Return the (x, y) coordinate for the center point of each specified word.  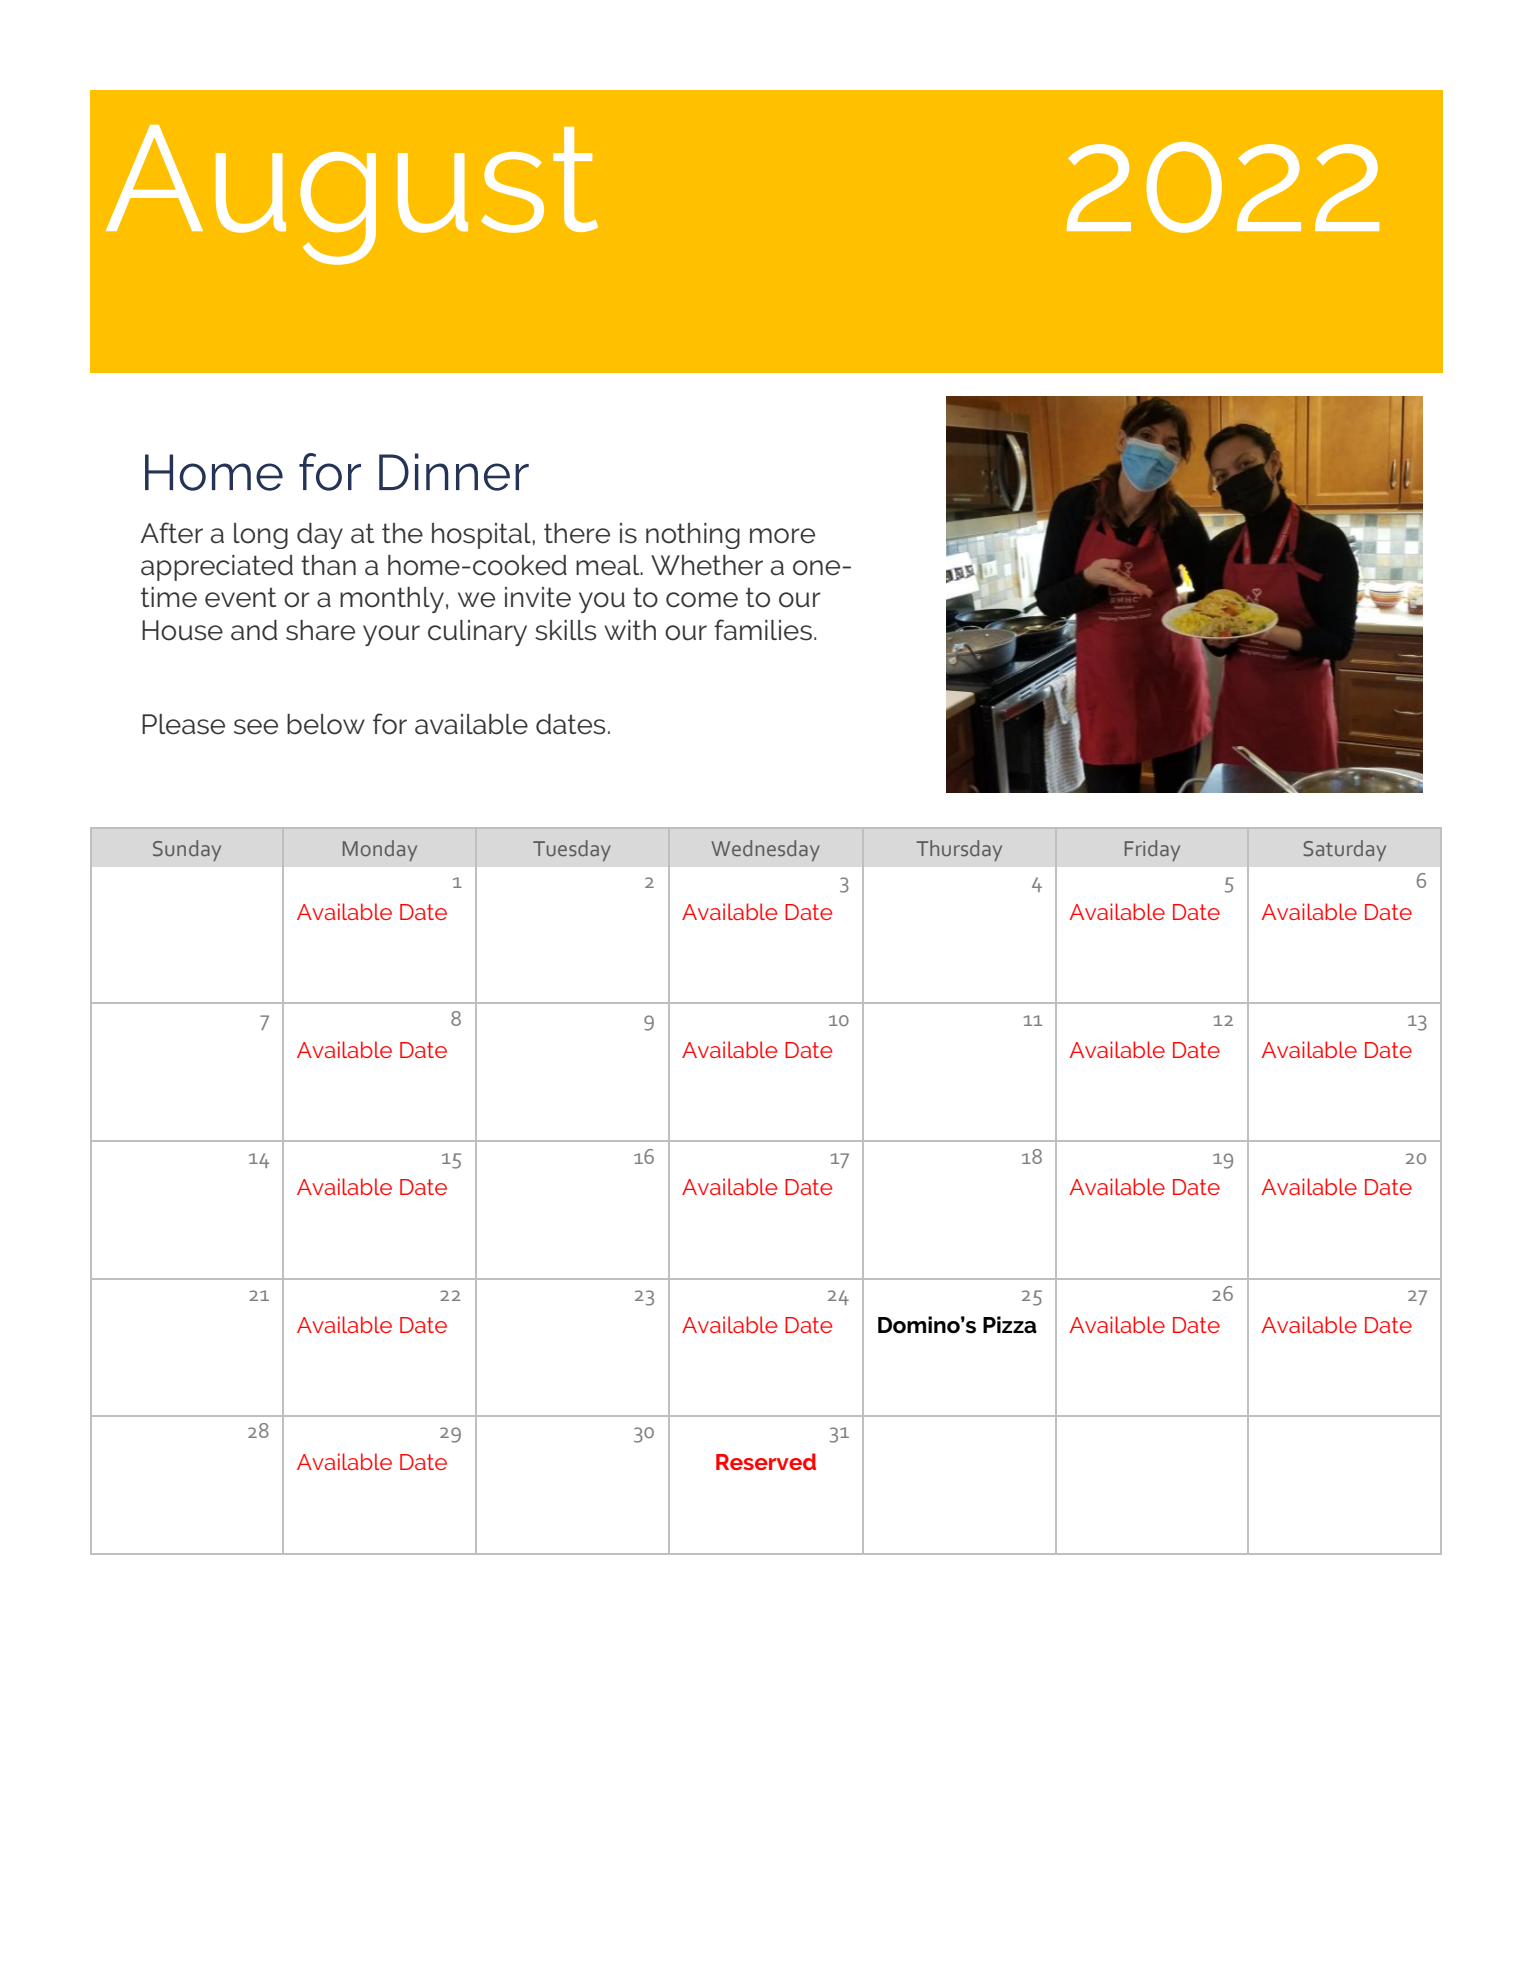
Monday (380, 850)
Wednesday (765, 850)
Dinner (454, 472)
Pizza (1010, 1325)
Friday (1152, 850)
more (782, 536)
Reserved (766, 1461)
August (352, 195)
